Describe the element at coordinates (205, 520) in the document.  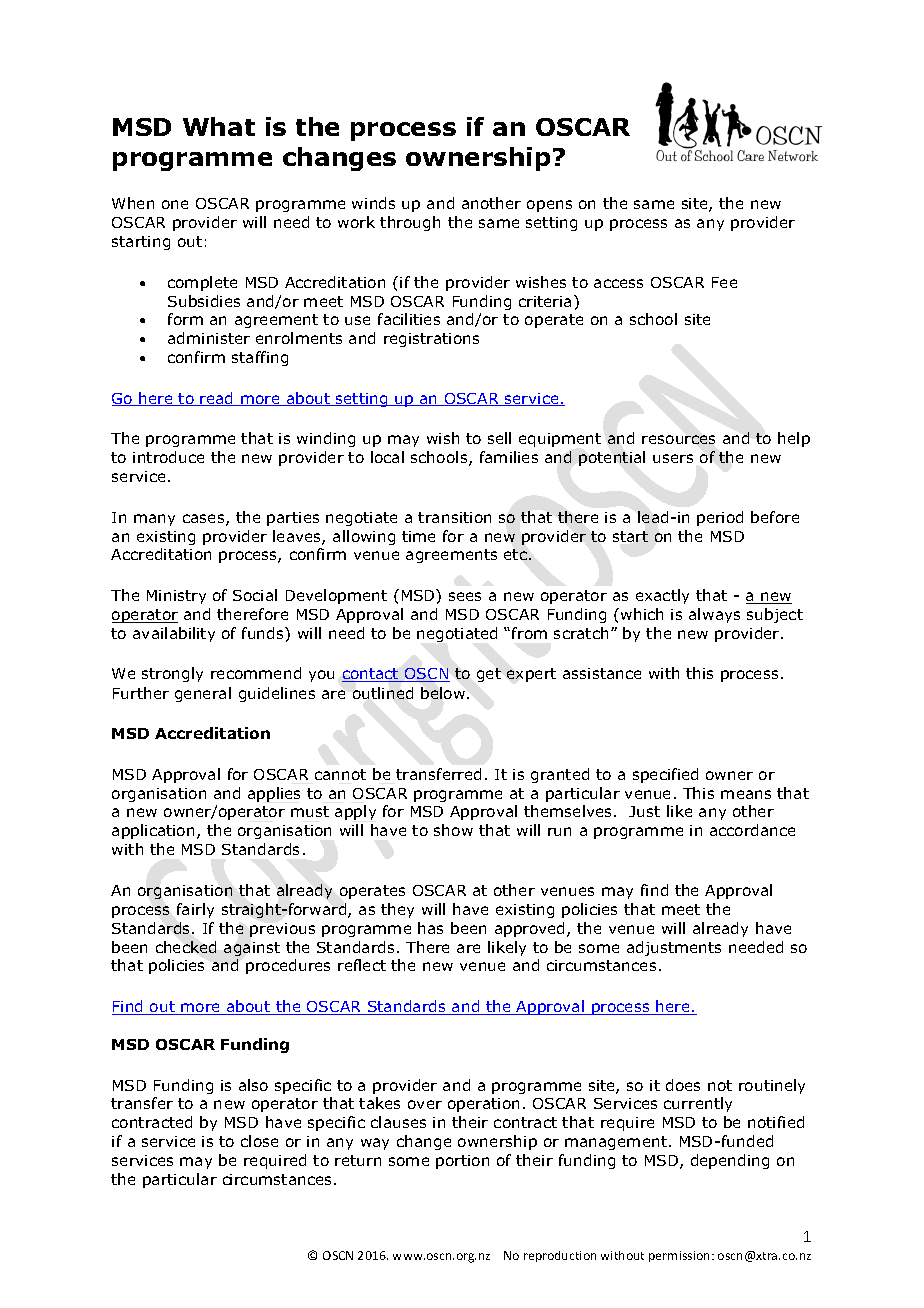
I see `cases` at that location.
